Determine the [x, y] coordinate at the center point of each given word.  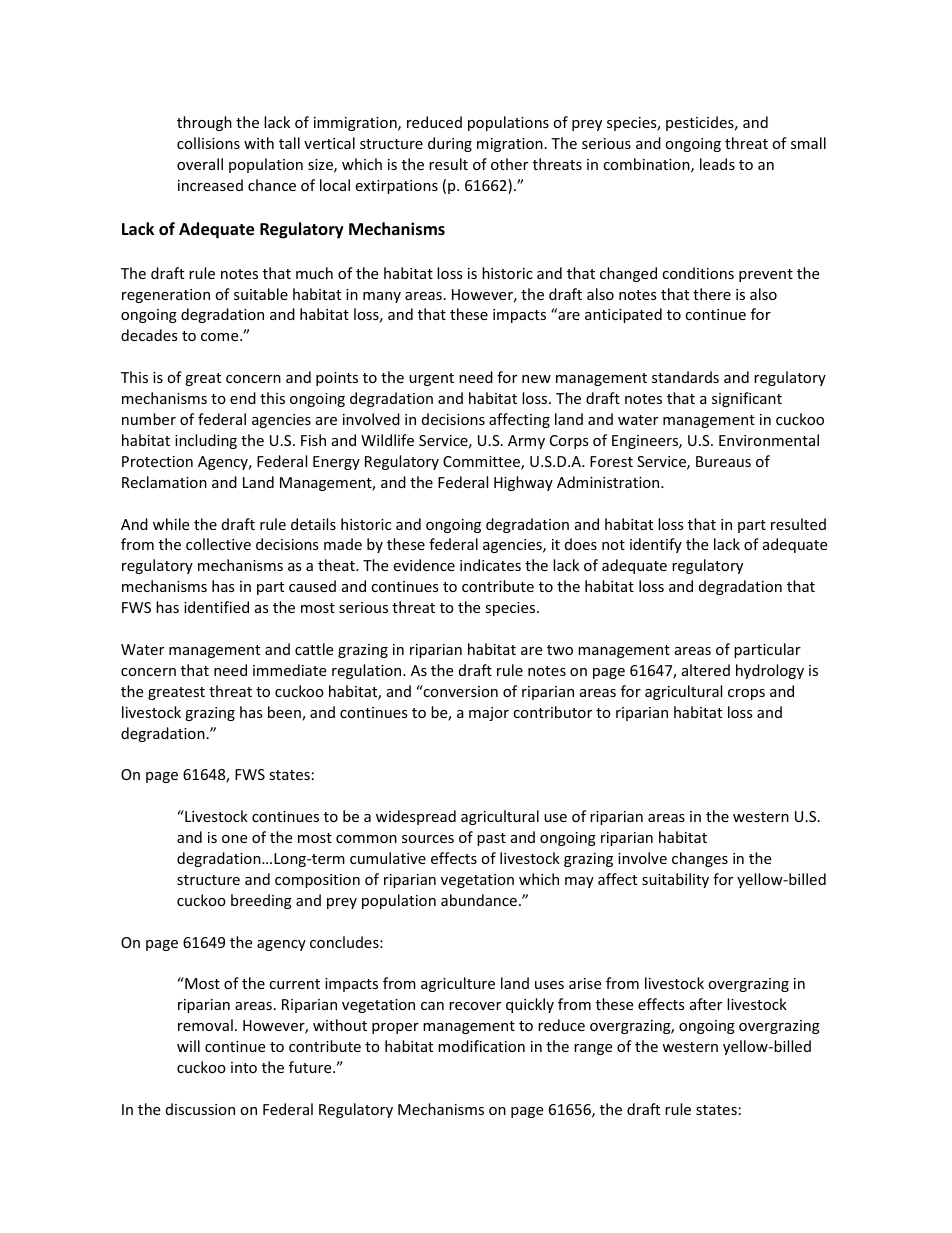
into [244, 1067]
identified [216, 607]
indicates [490, 565]
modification [481, 1046]
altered [706, 670]
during [450, 144]
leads [717, 164]
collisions [208, 143]
